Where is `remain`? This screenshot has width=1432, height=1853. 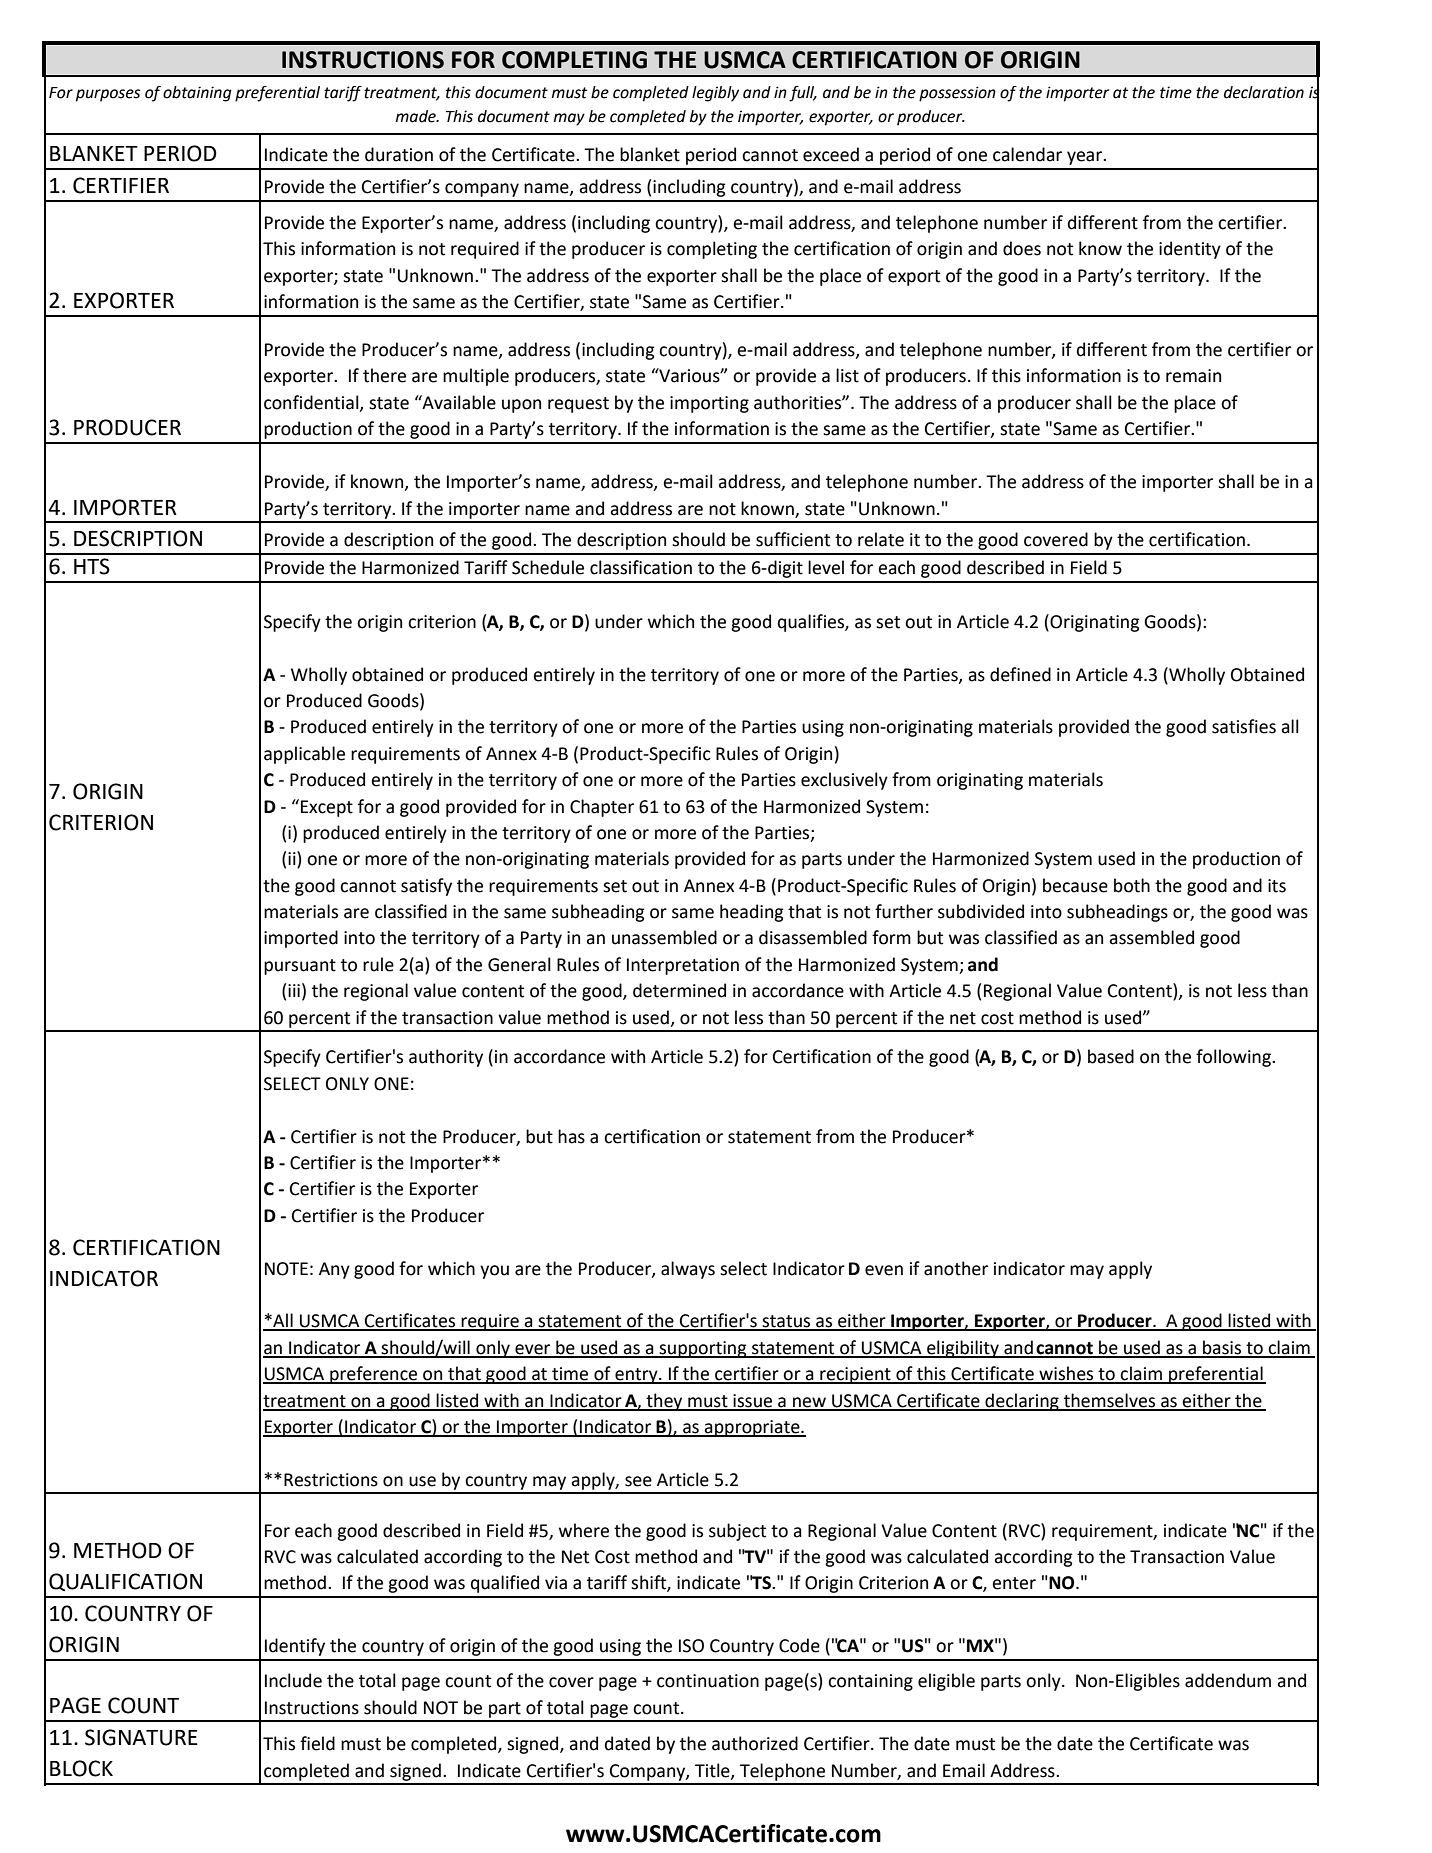 remain is located at coordinates (1193, 376).
